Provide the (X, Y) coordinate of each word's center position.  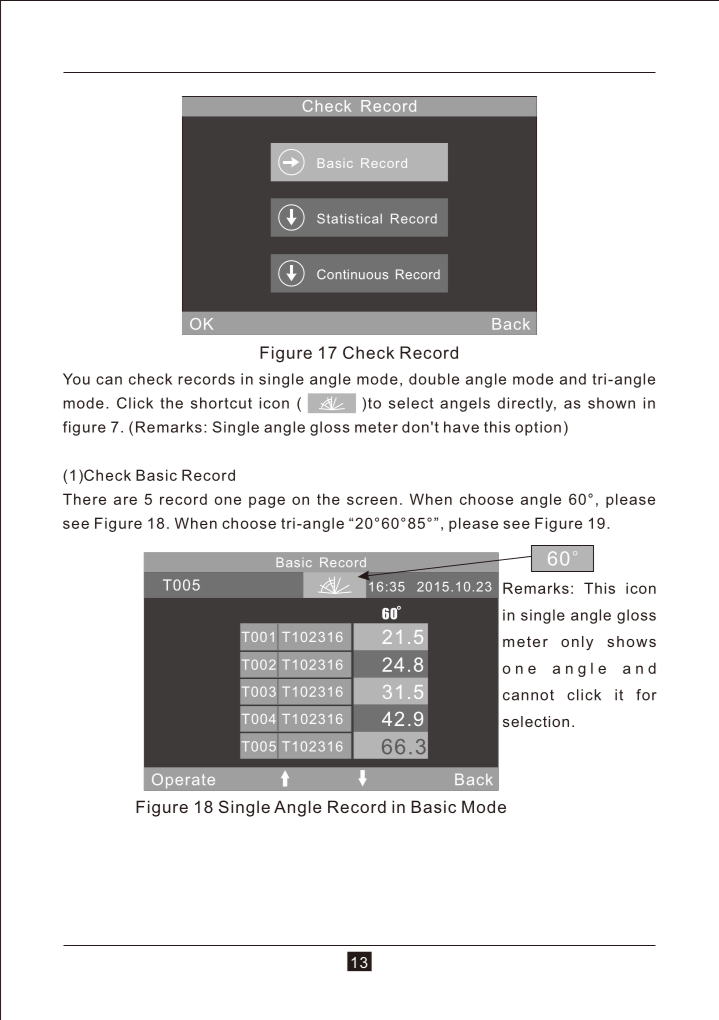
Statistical (349, 218)
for (646, 695)
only (577, 643)
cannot (528, 695)
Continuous (352, 274)
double (434, 379)
